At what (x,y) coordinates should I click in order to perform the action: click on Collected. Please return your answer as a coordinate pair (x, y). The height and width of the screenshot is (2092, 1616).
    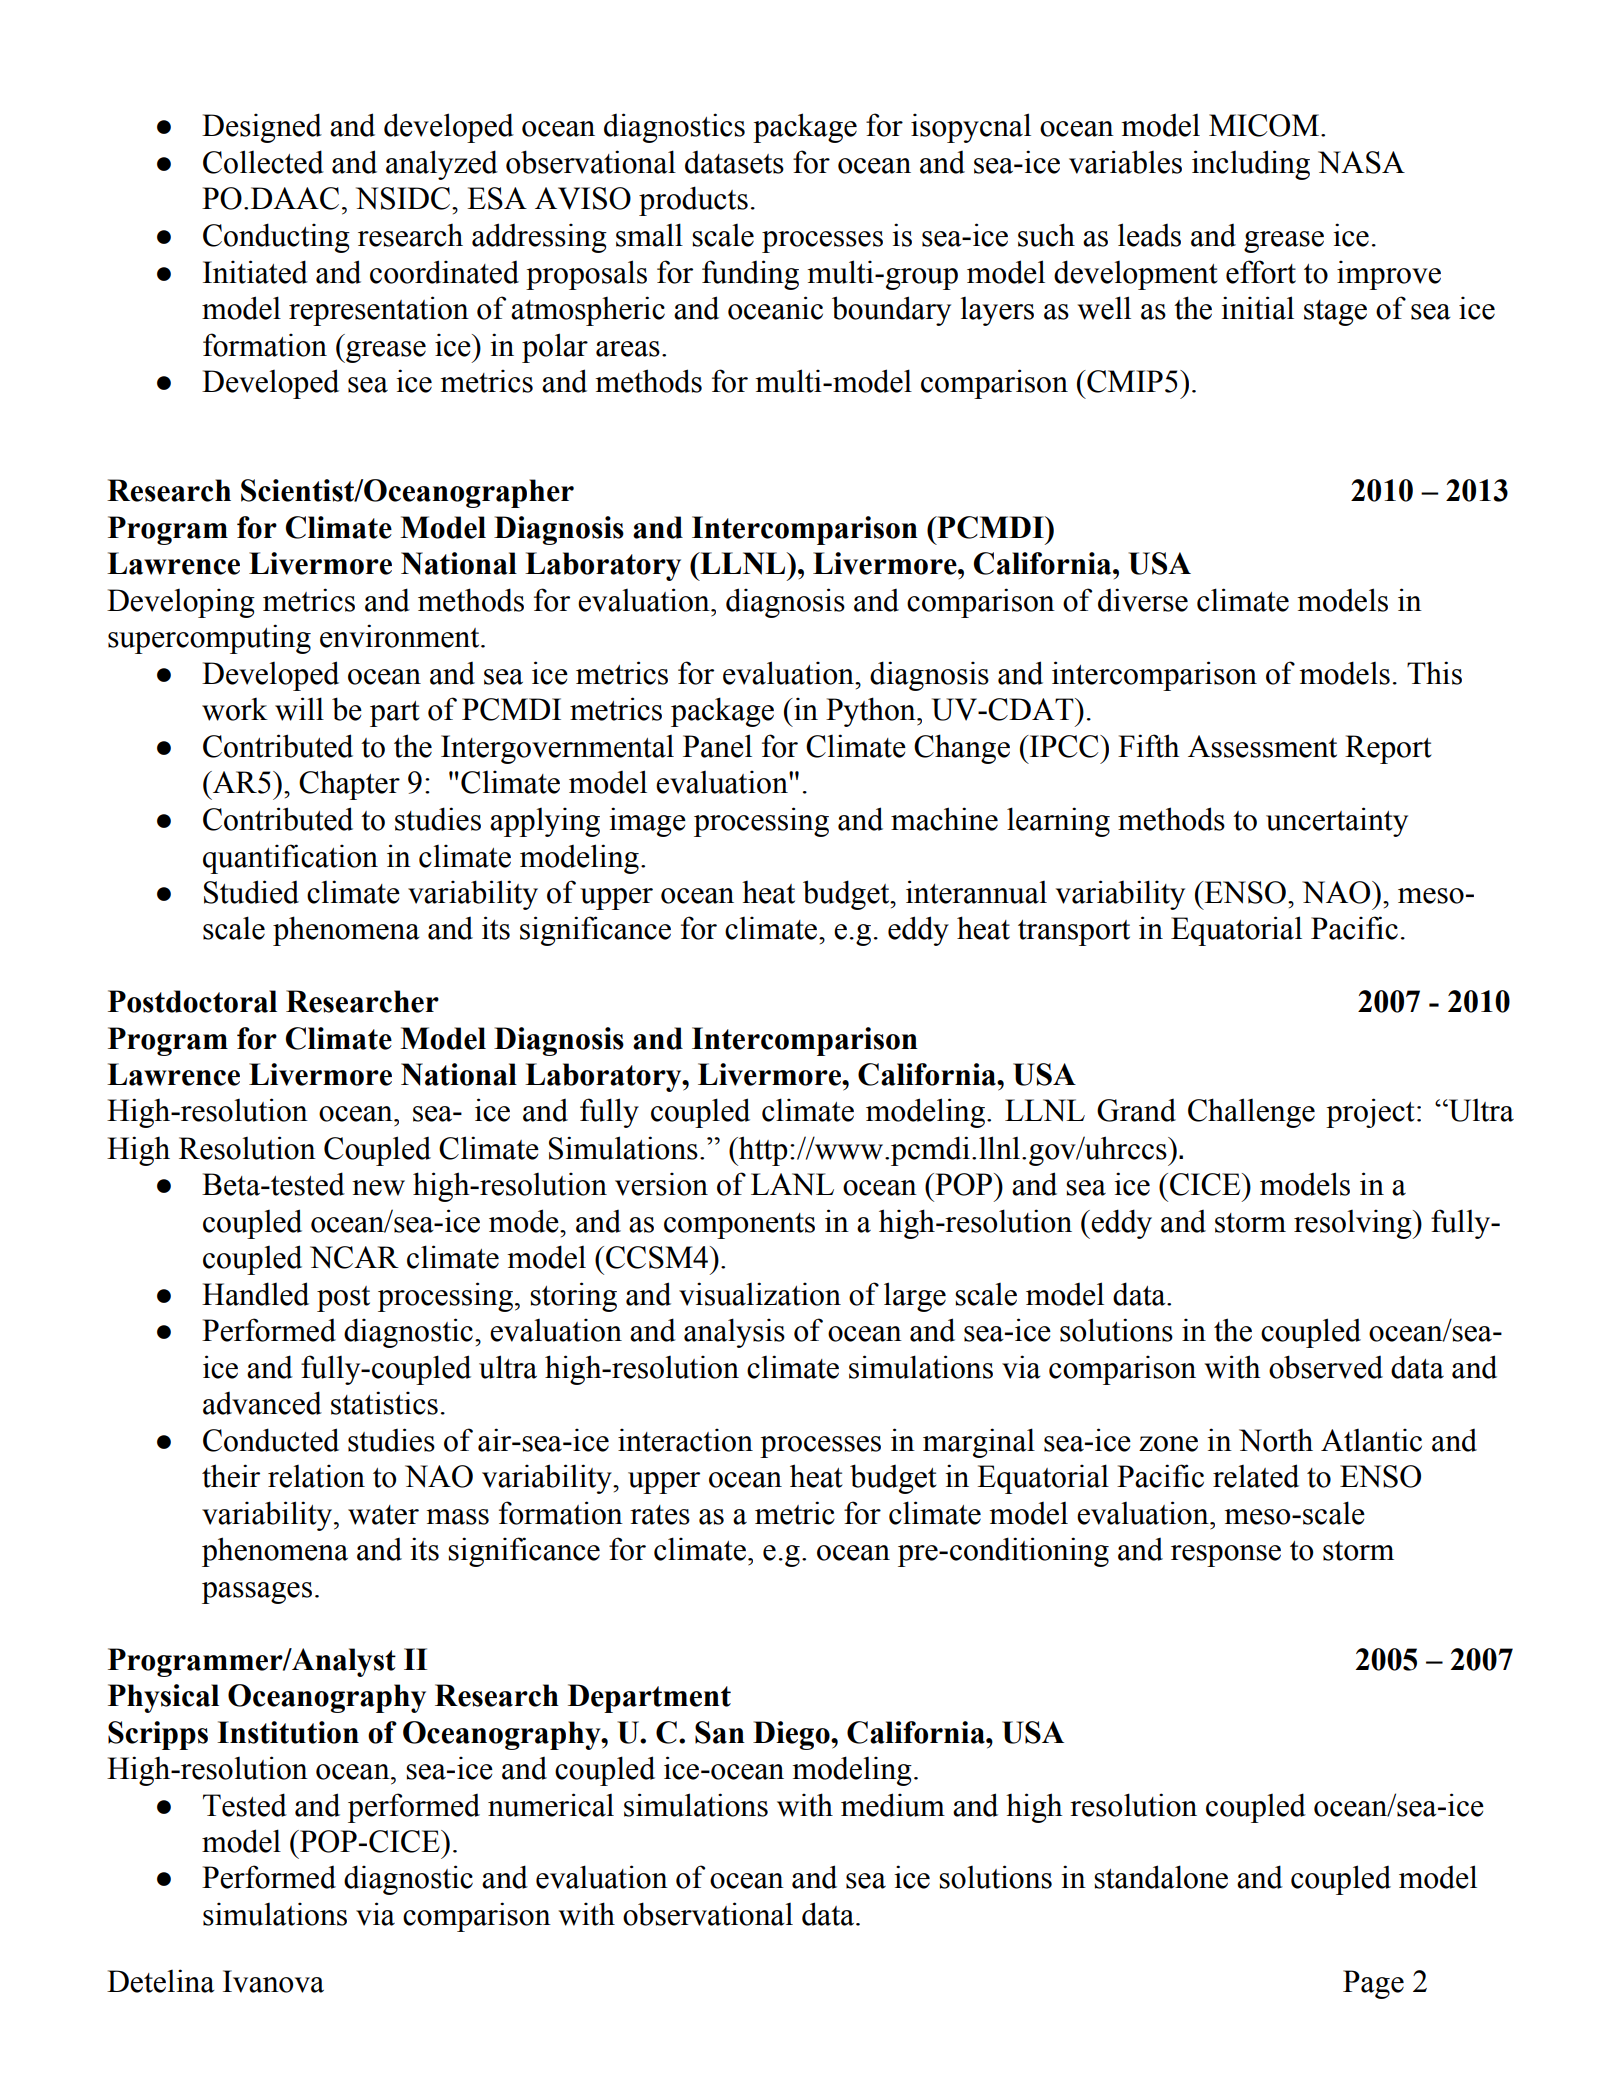
    Looking at the image, I should click on (263, 162).
